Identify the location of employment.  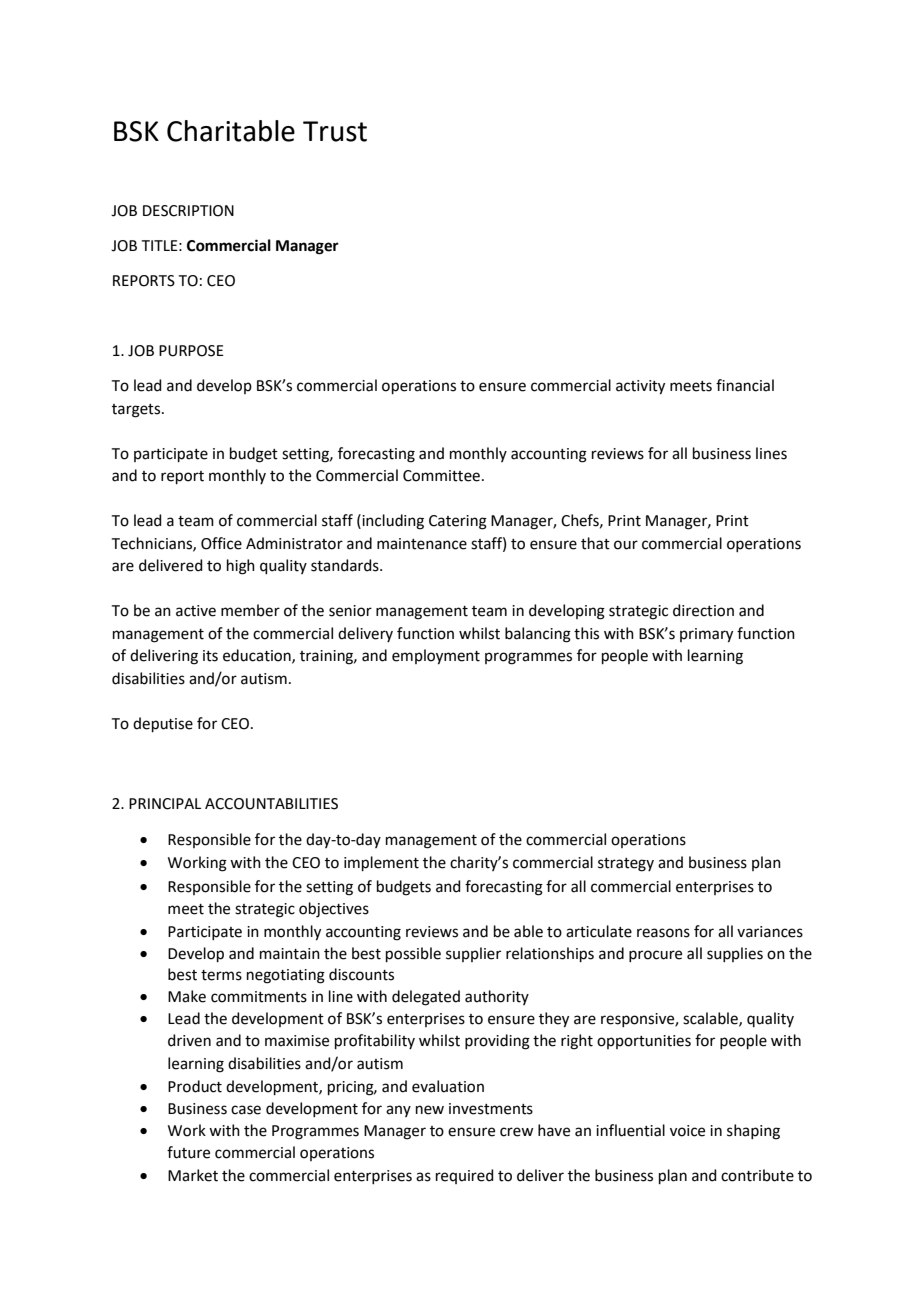
(436, 657).
